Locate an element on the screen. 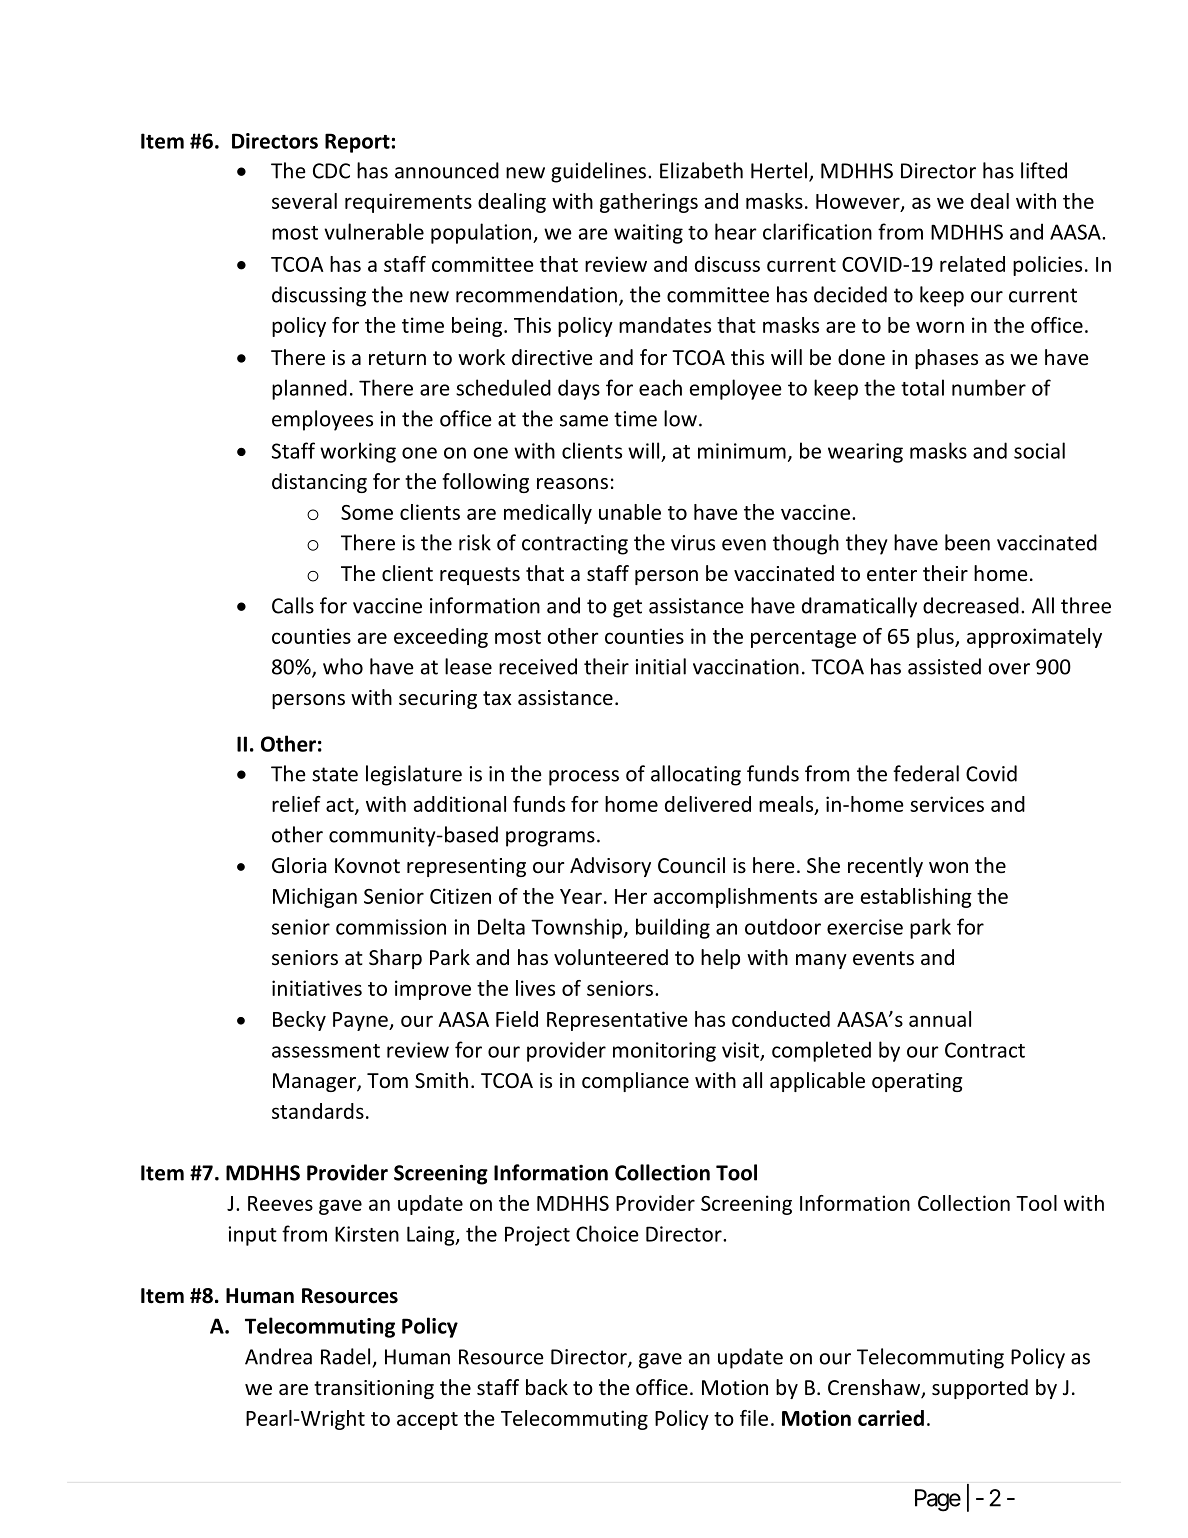  help is located at coordinates (720, 959).
